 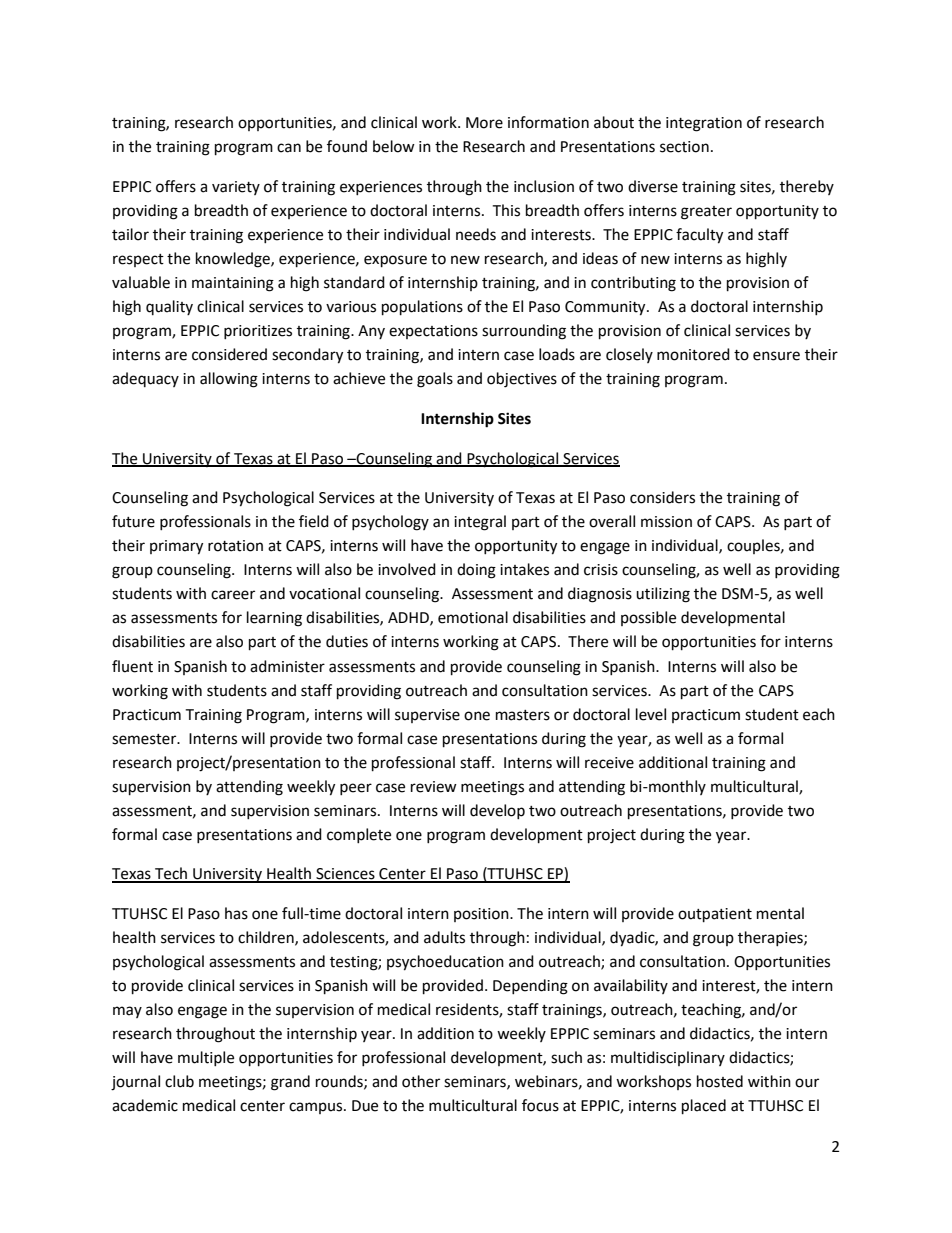 I want to click on More, so click(x=484, y=123).
